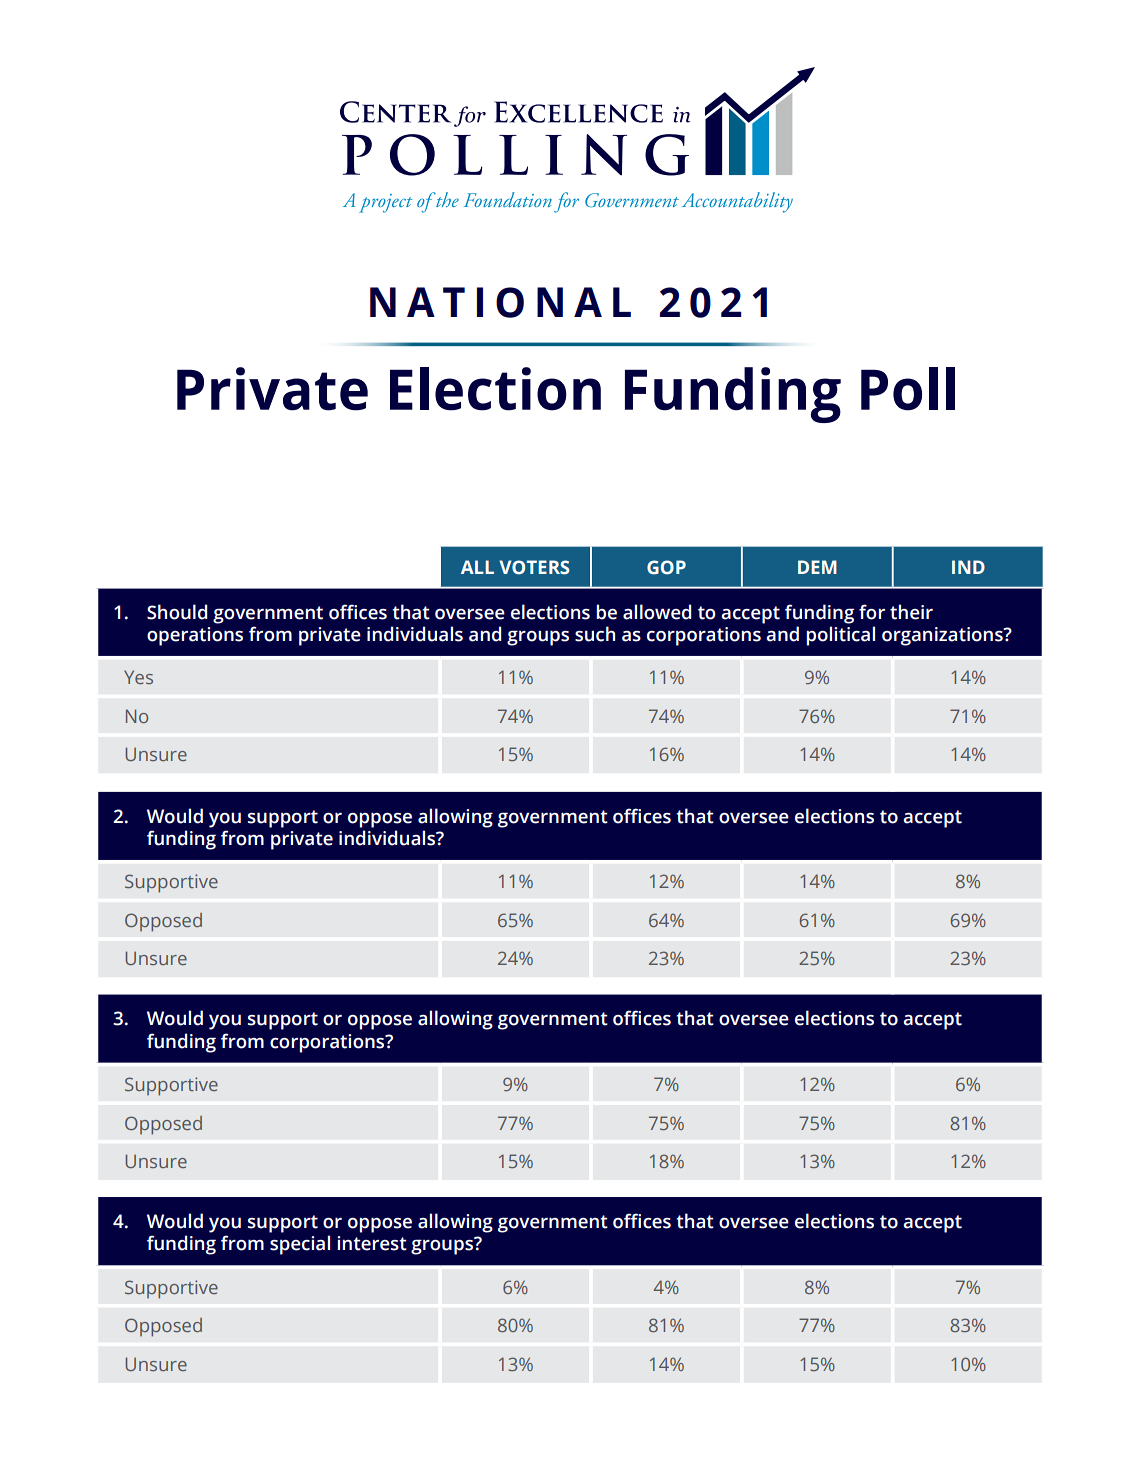 The image size is (1140, 1476). Describe the element at coordinates (908, 389) in the screenshot. I see `Poll` at that location.
